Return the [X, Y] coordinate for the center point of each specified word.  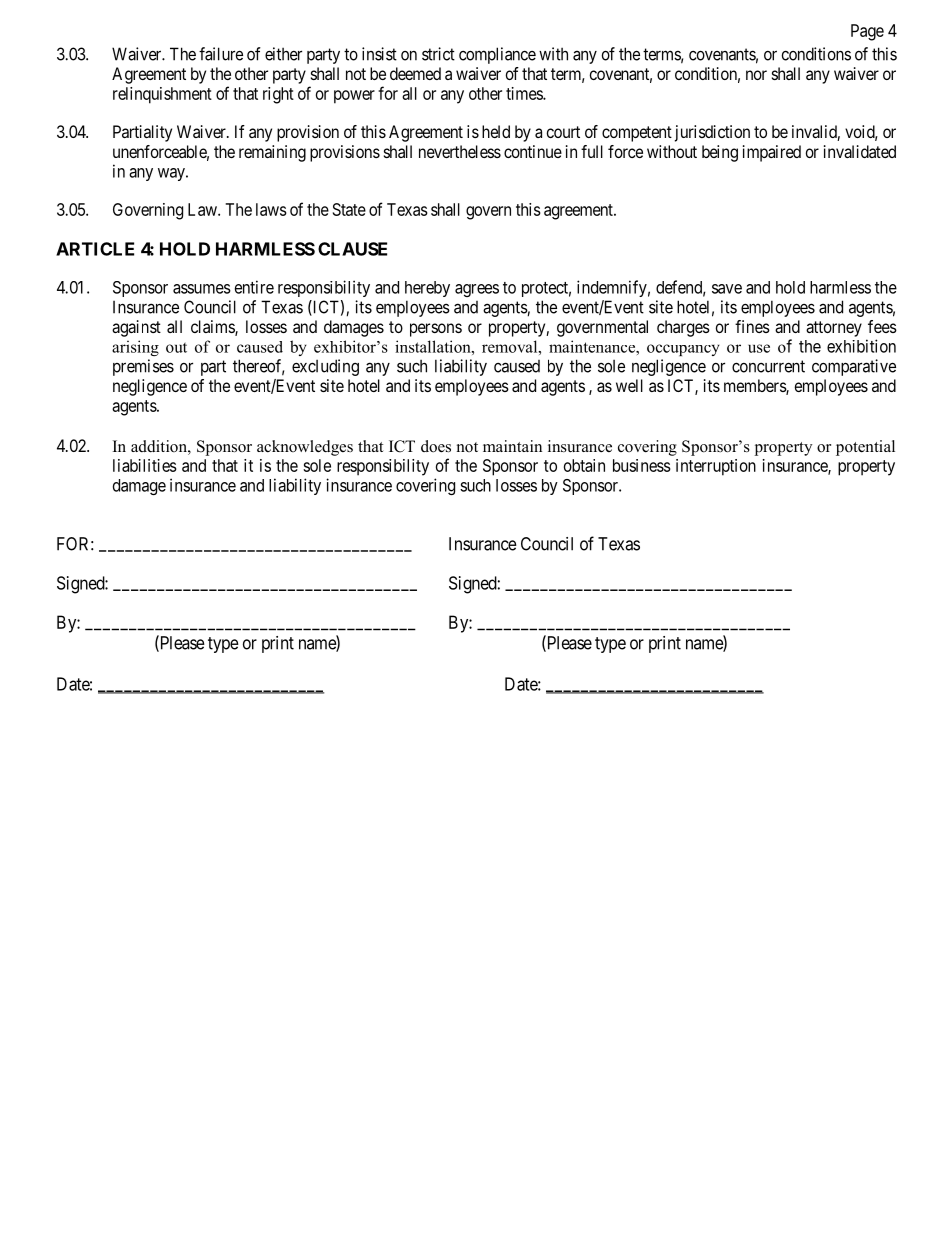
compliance [497, 55]
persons [436, 330]
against [136, 328]
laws [271, 209]
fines [752, 326]
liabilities [145, 465]
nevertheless [460, 151]
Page [867, 32]
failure [221, 54]
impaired [772, 153]
